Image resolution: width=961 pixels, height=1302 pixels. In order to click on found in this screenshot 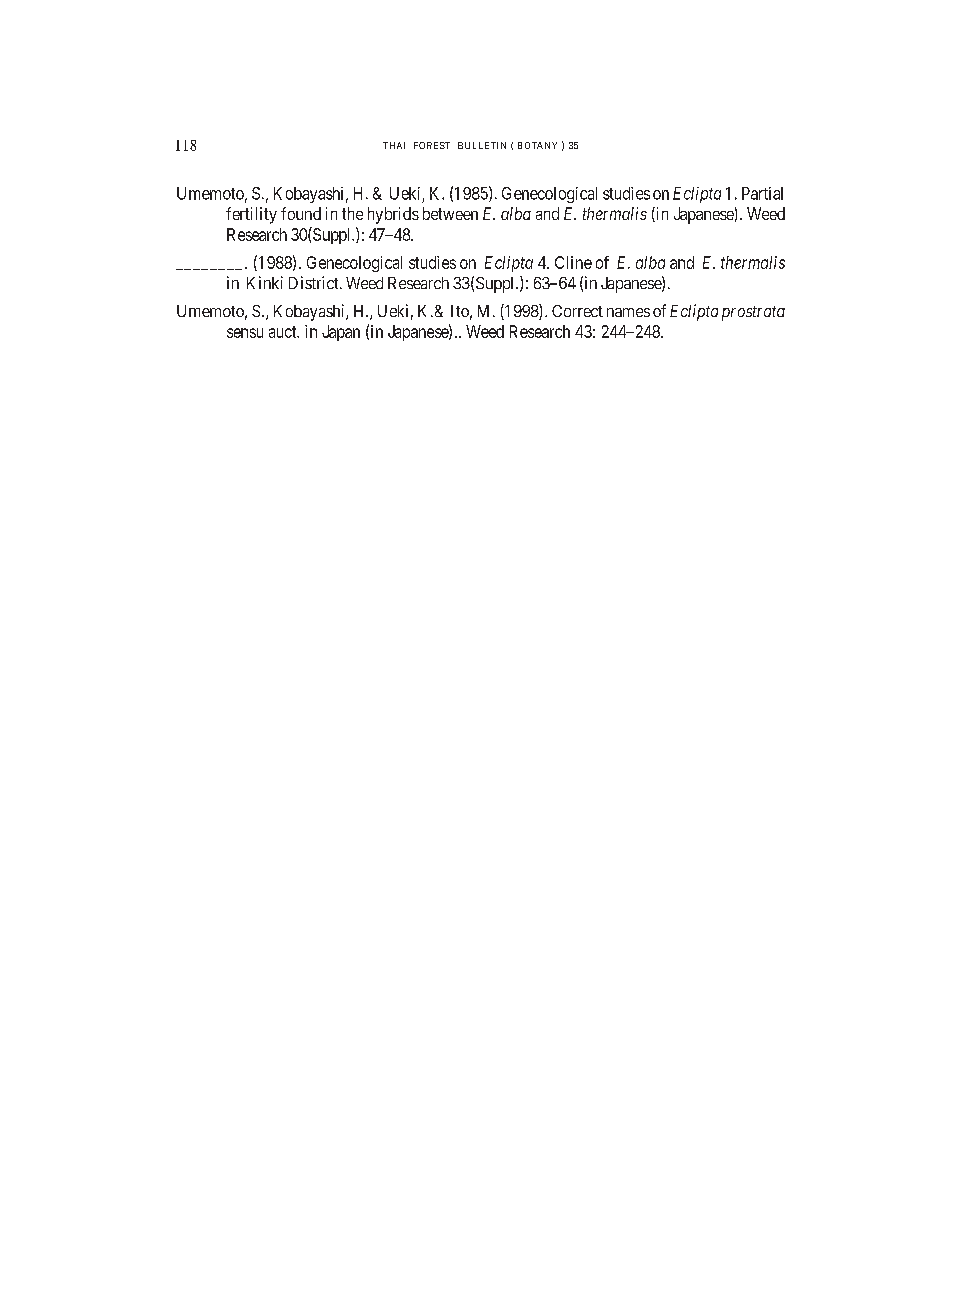, I will do `click(301, 213)`.
